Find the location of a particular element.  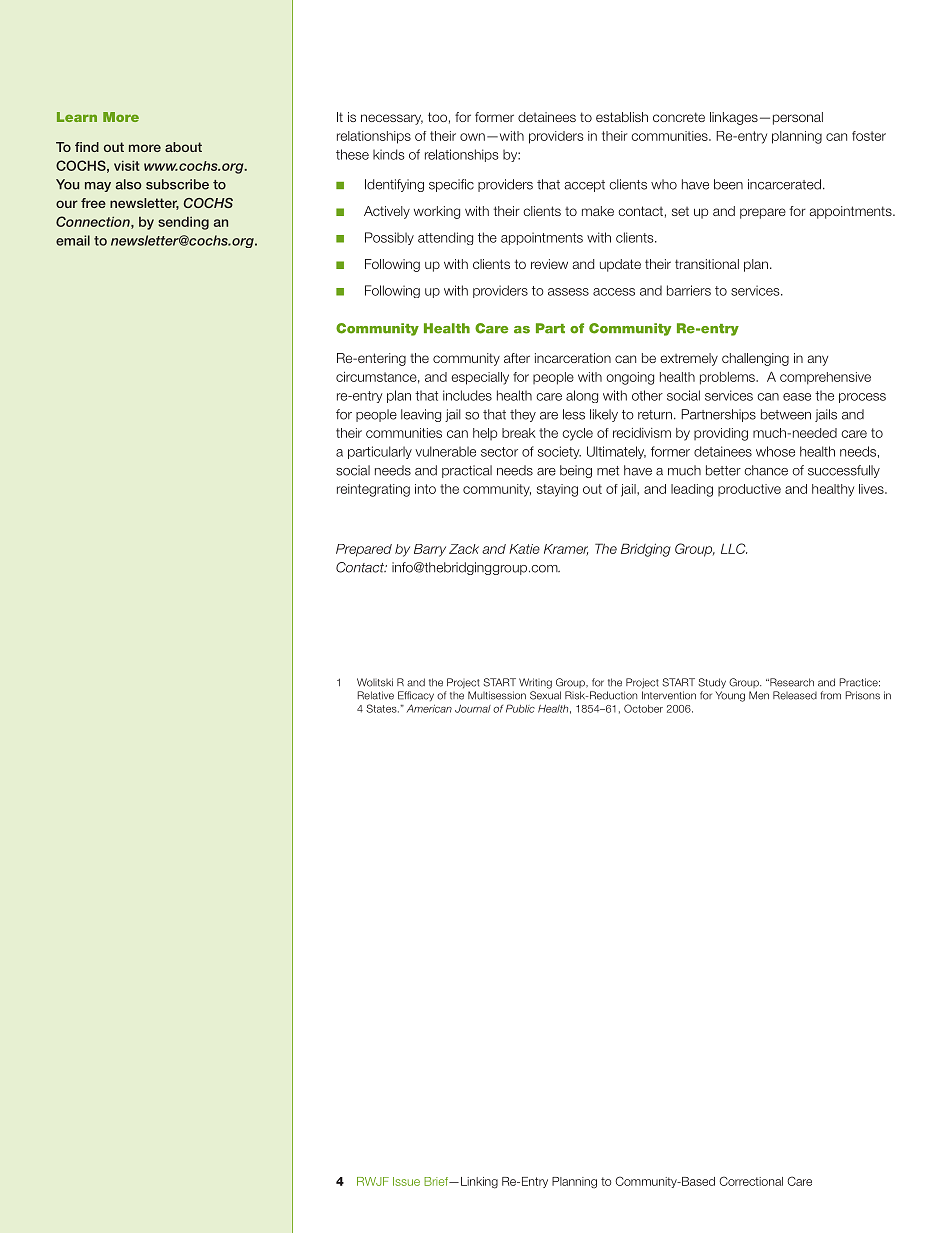

specific is located at coordinates (451, 185).
